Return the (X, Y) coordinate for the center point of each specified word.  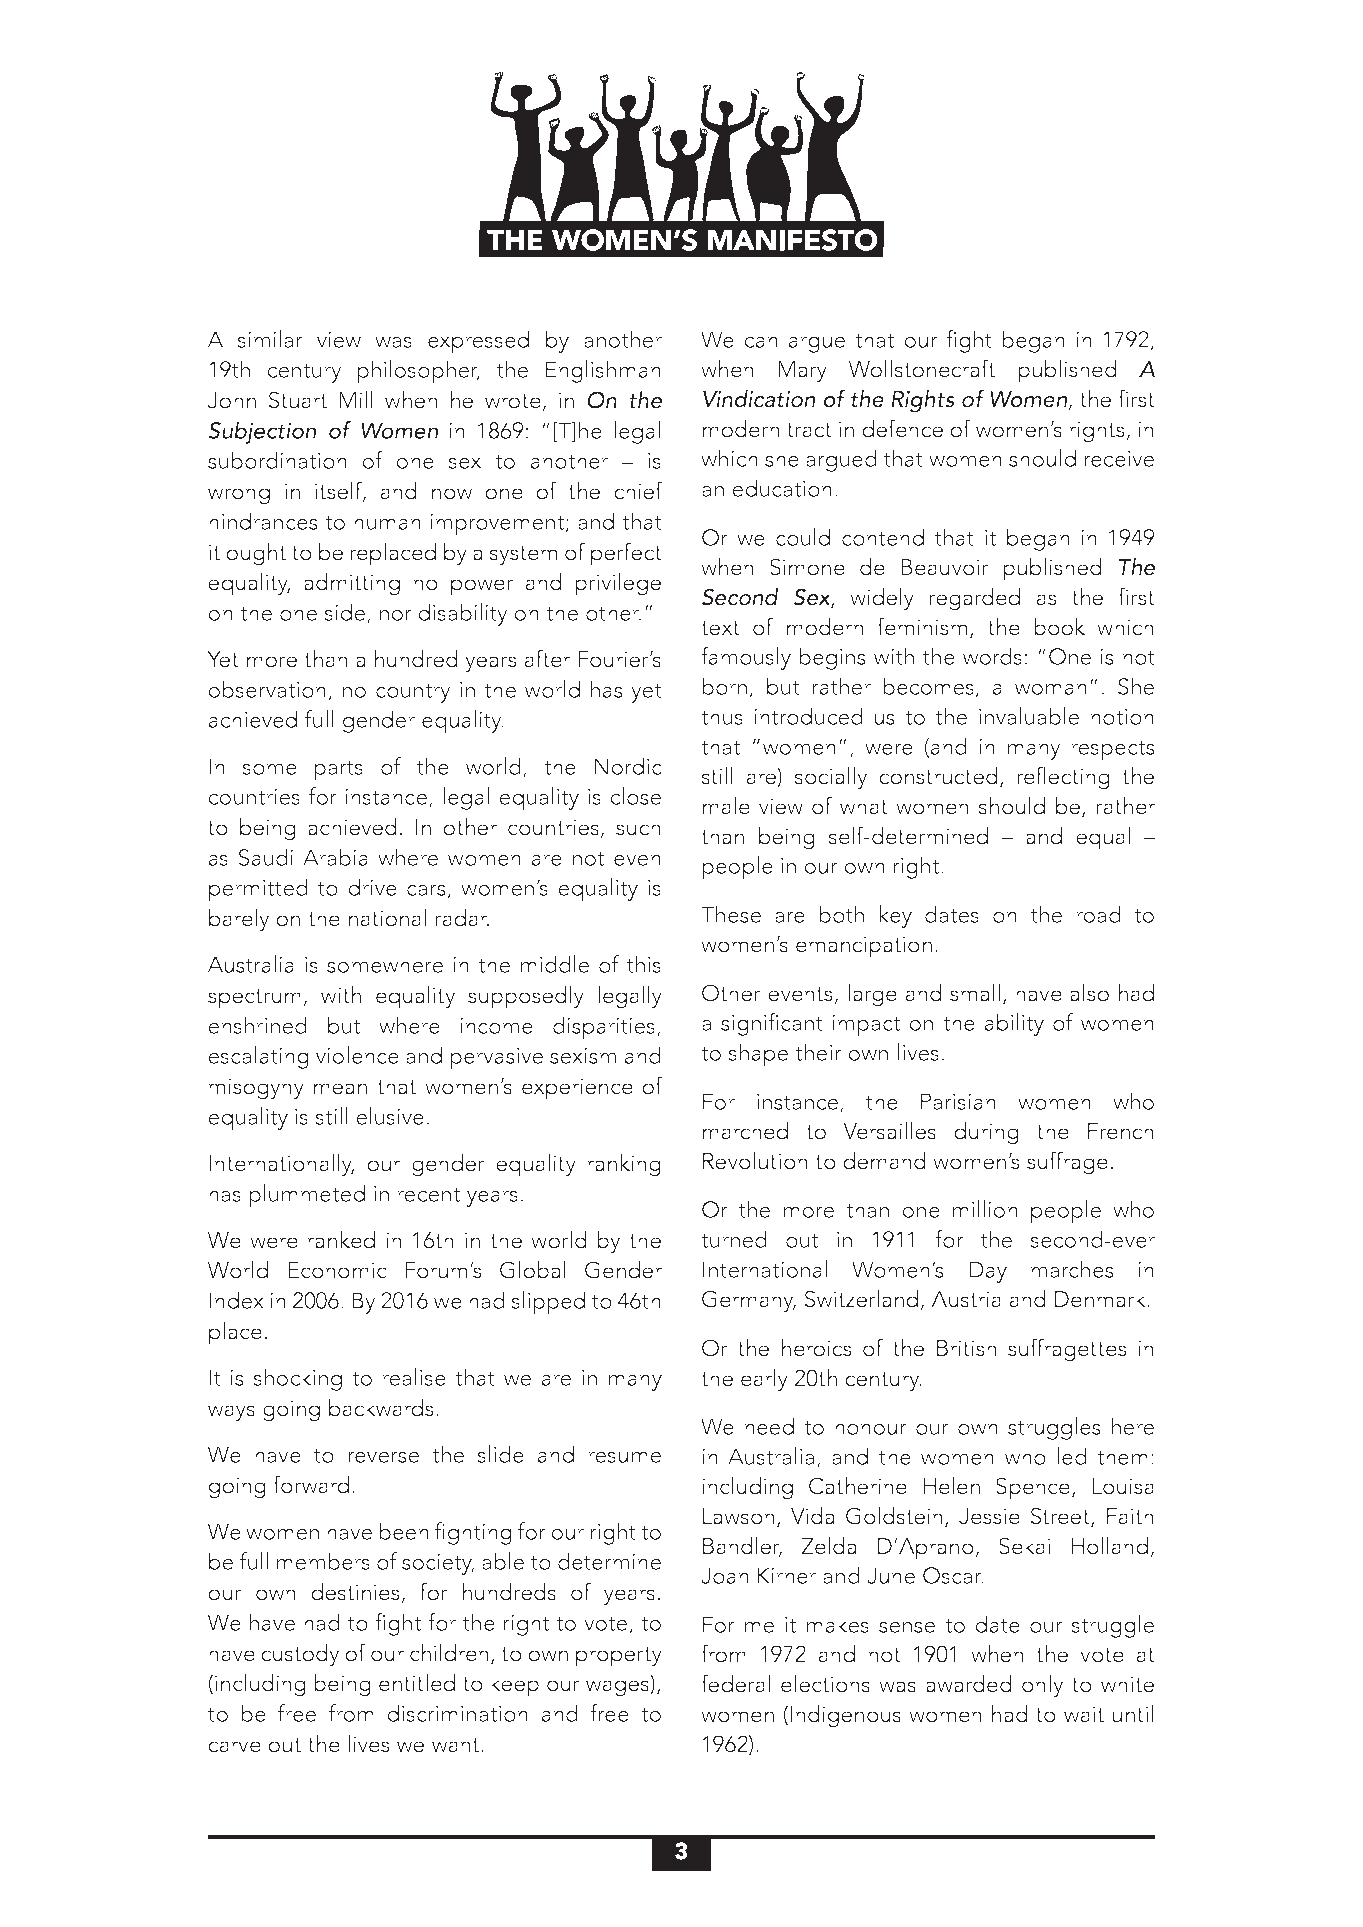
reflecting (1063, 778)
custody (300, 1655)
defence (902, 428)
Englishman (603, 371)
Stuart (297, 400)
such (638, 827)
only (1043, 1686)
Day (988, 1272)
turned (734, 1239)
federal (735, 1683)
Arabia (335, 857)
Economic (337, 1270)
